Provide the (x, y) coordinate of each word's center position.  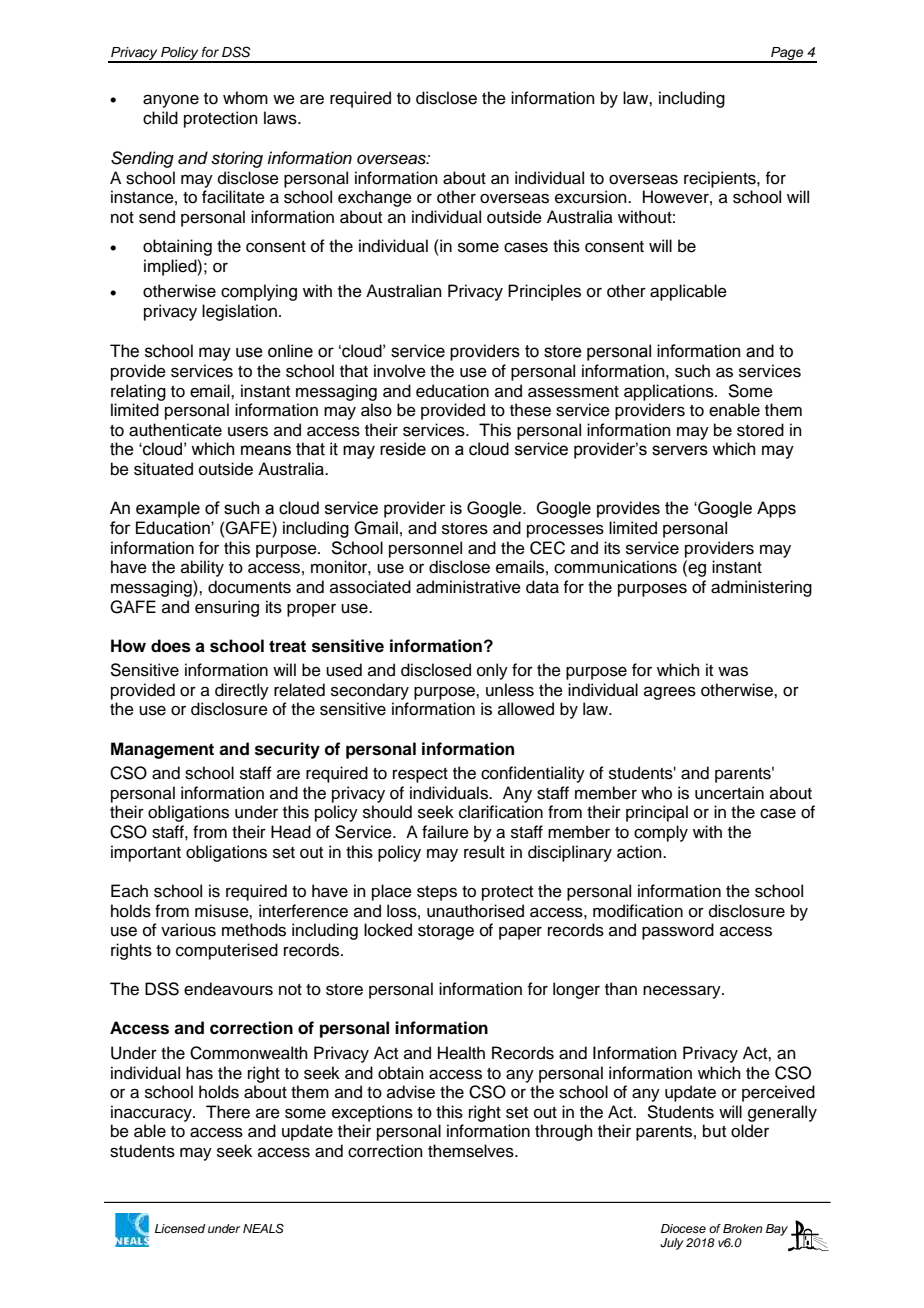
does (171, 646)
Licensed (180, 1228)
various (188, 930)
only (492, 671)
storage (446, 932)
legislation (239, 312)
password (678, 931)
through (564, 1132)
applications (670, 392)
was (733, 671)
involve (400, 371)
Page (787, 54)
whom (245, 98)
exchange (375, 198)
